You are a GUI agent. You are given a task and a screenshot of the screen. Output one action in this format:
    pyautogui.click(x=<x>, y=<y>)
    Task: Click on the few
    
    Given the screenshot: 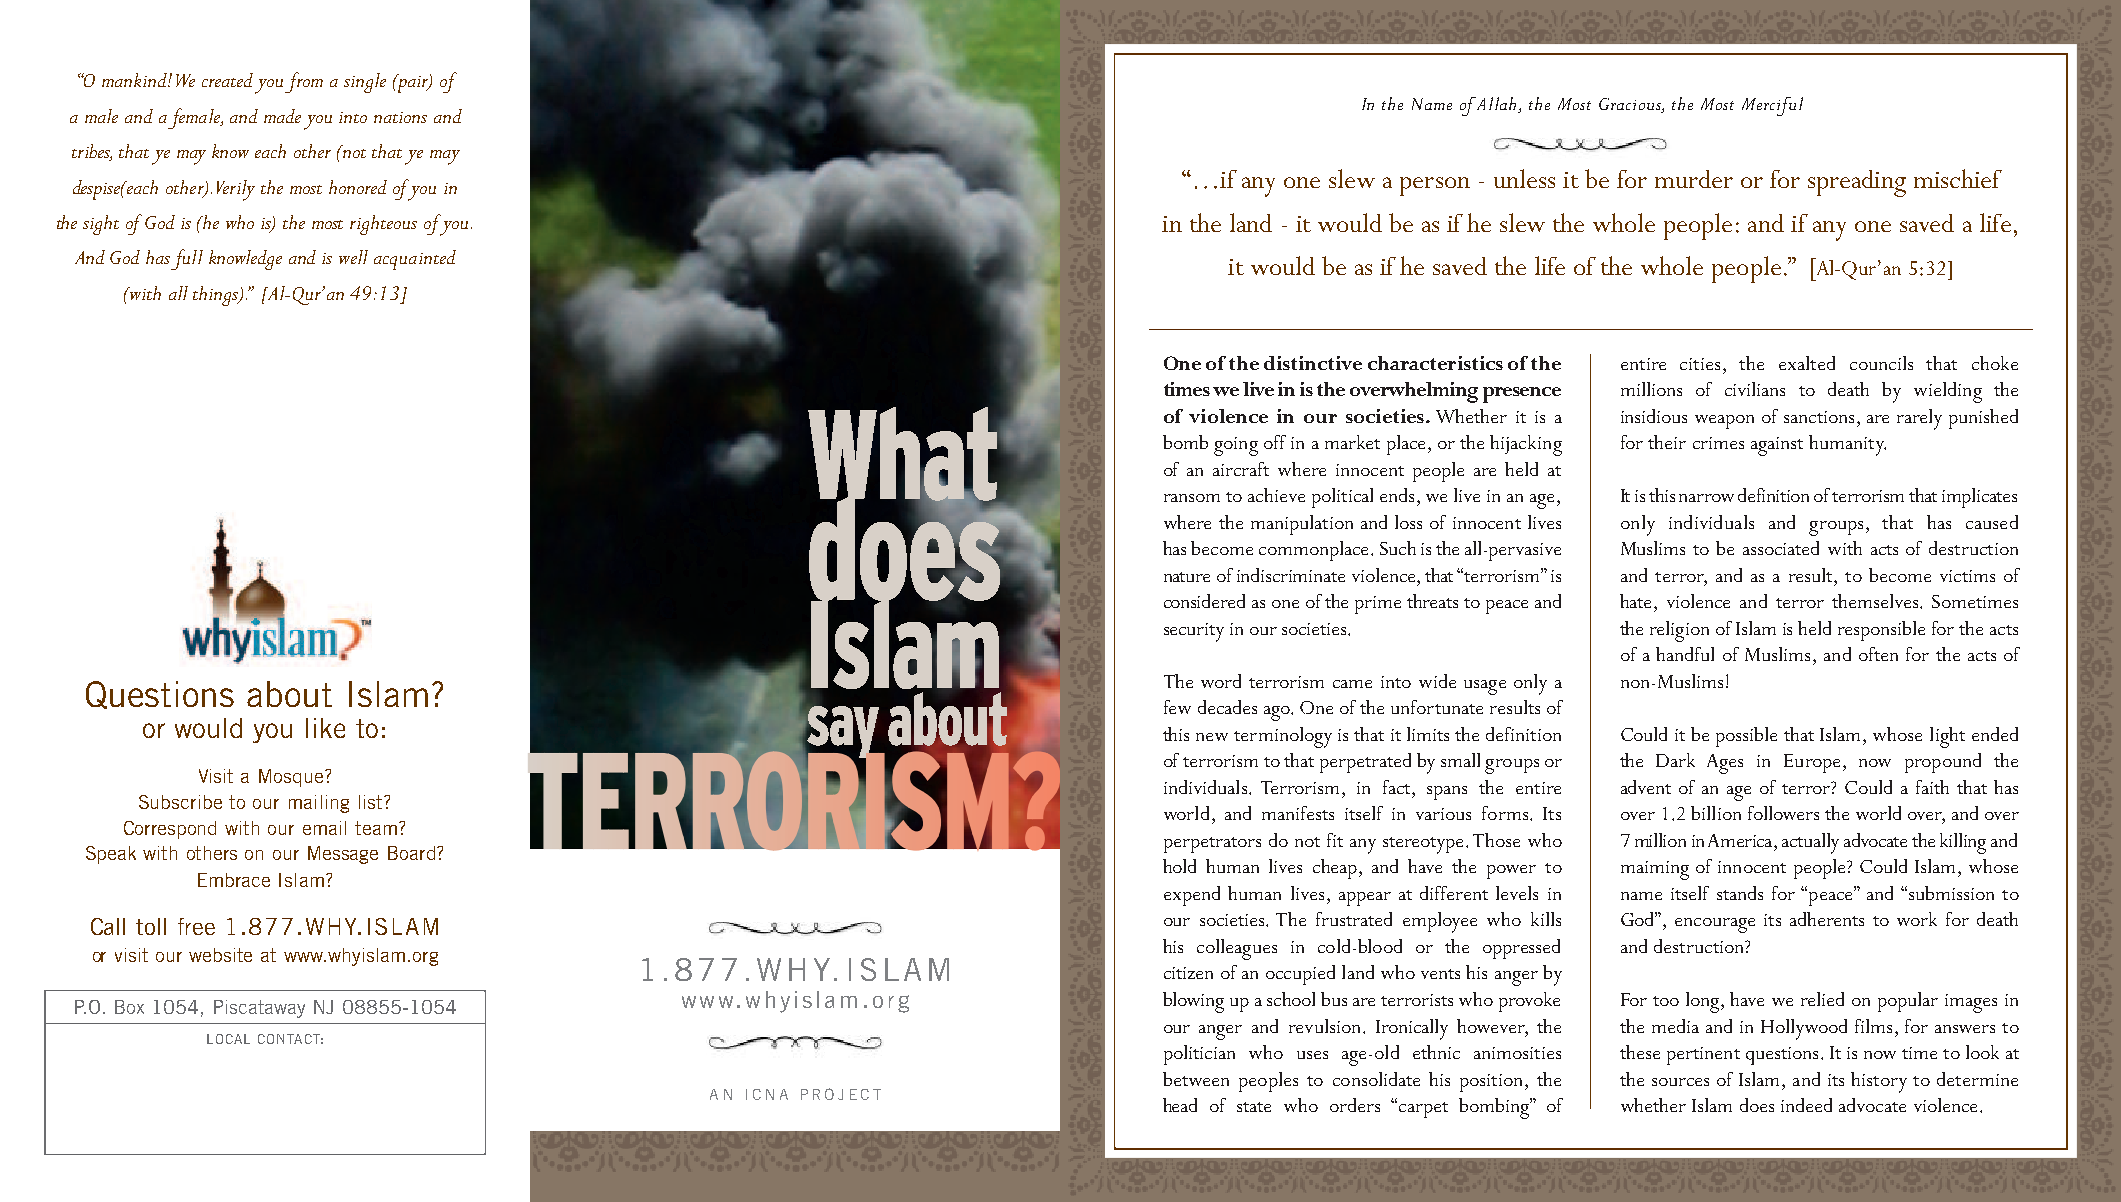 What is the action you would take?
    pyautogui.click(x=1177, y=707)
